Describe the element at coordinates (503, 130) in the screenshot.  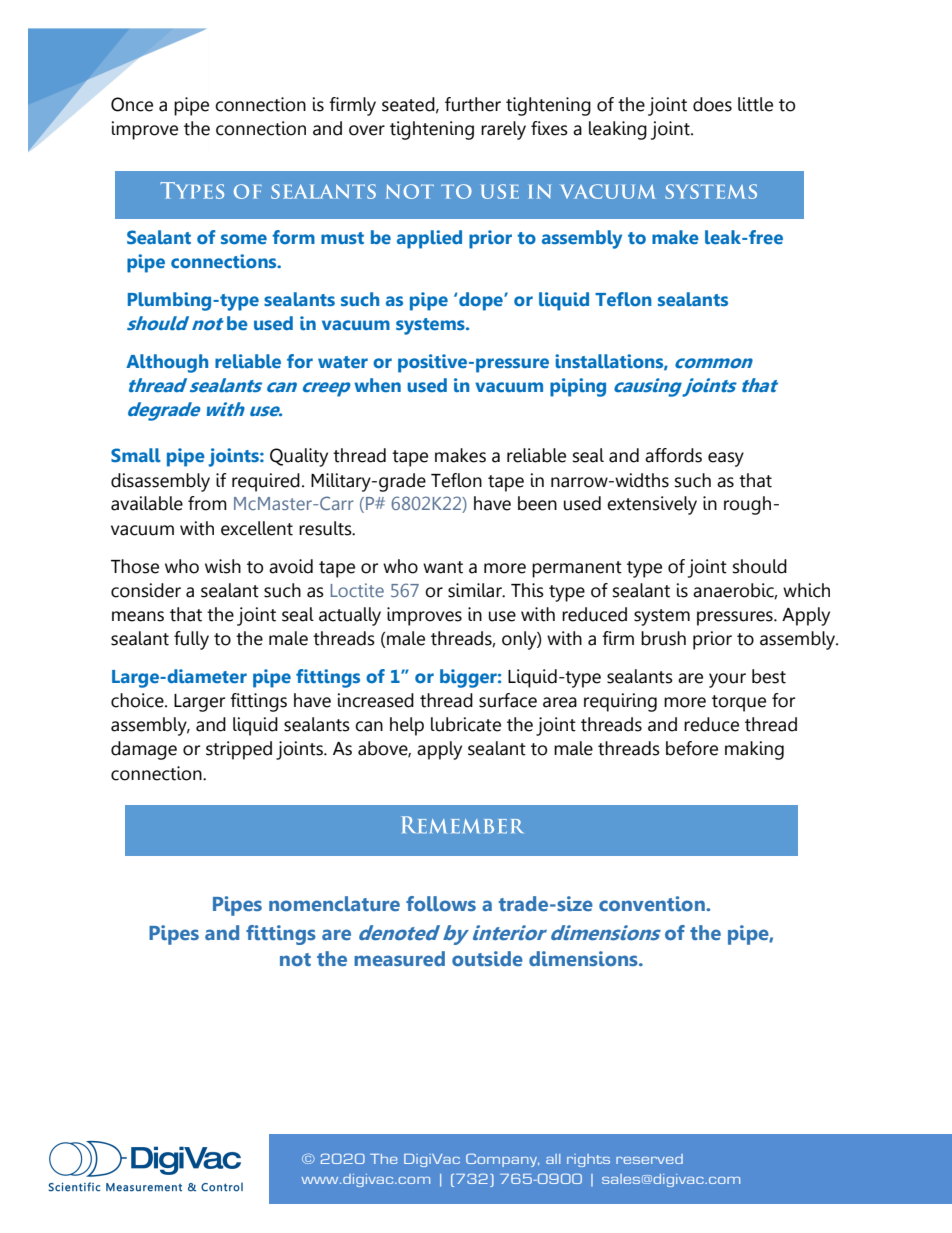
I see `rarely` at that location.
